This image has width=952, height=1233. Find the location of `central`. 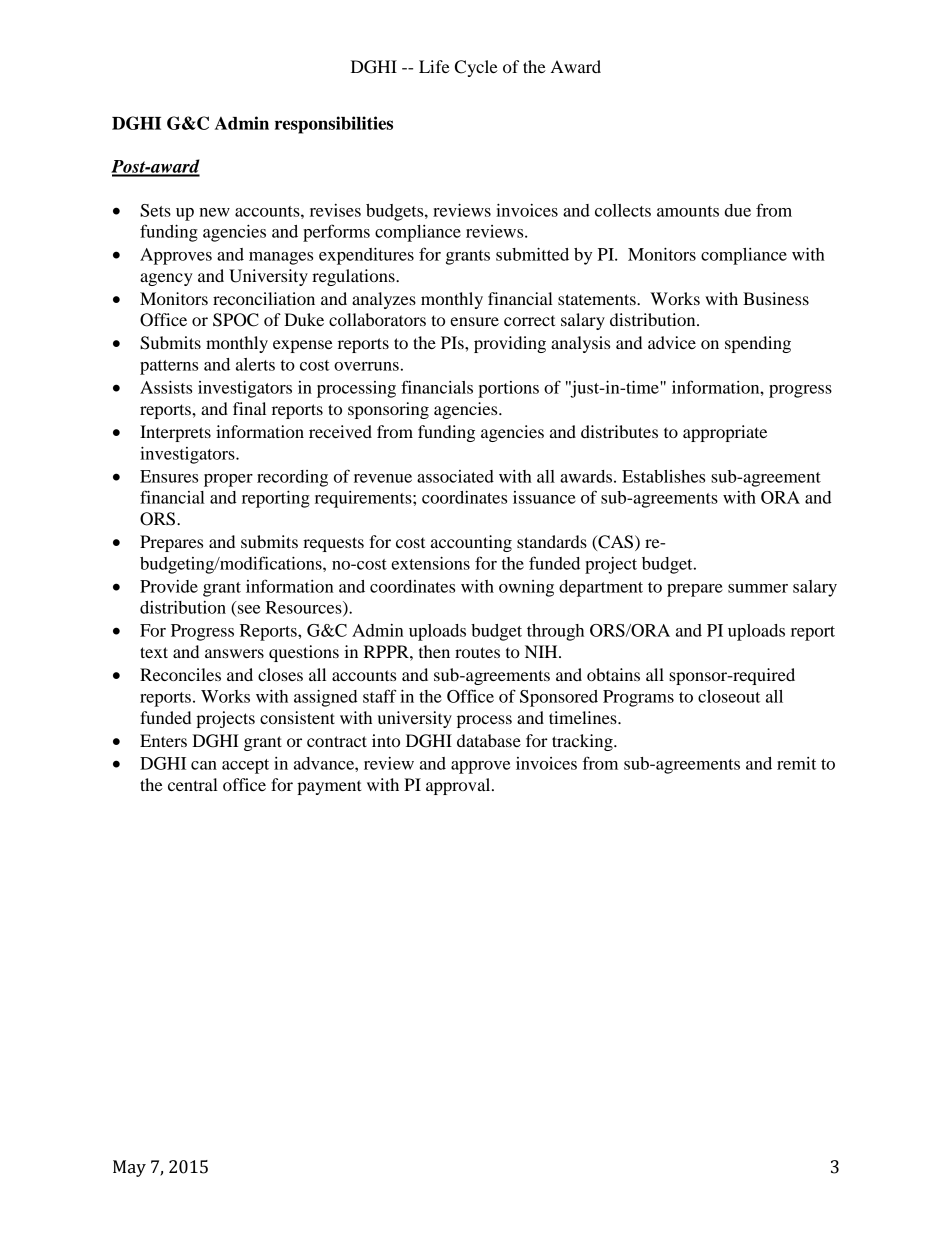

central is located at coordinates (193, 784).
